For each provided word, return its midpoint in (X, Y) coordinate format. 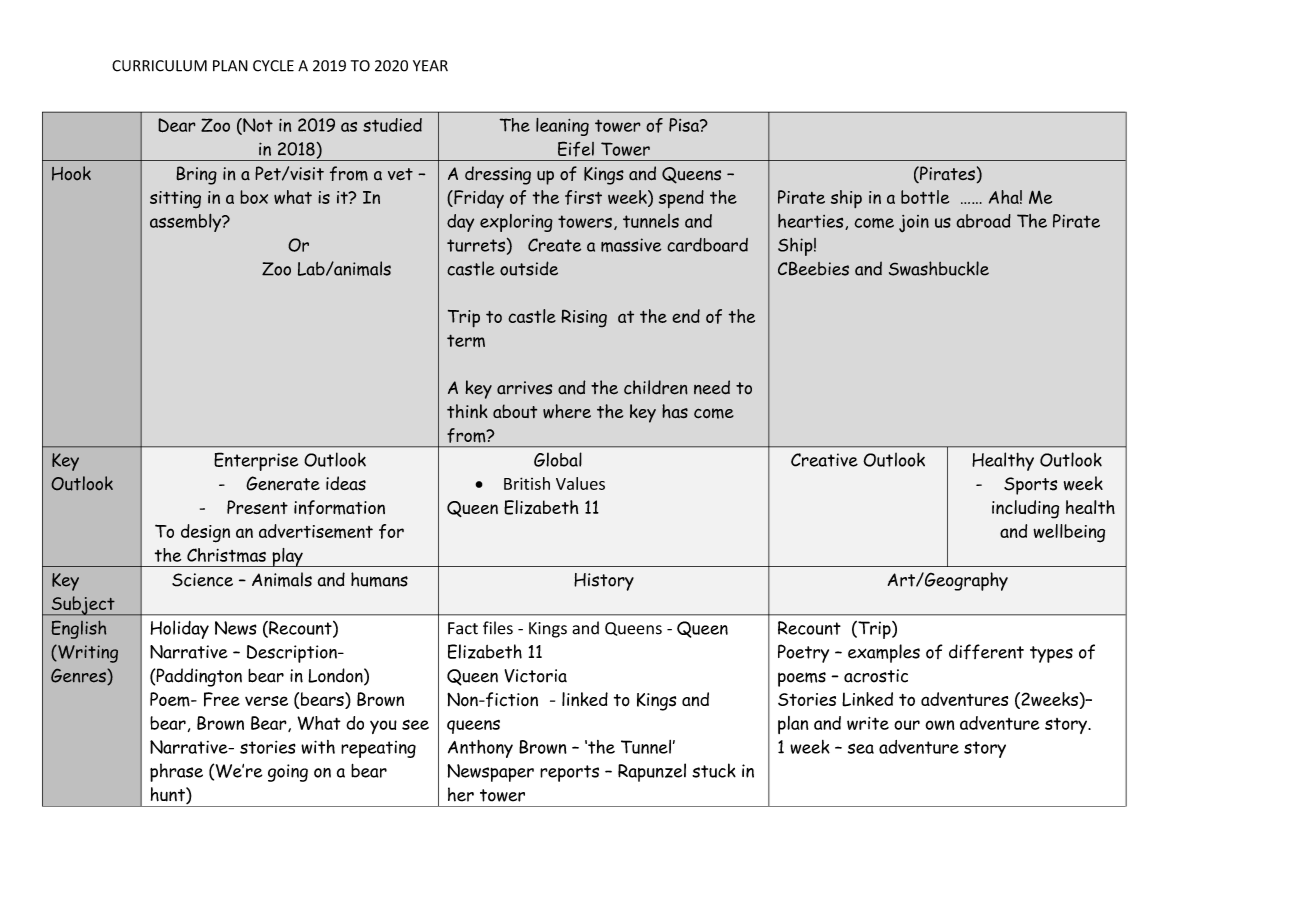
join (914, 224)
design (205, 533)
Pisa (685, 125)
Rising (584, 318)
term (466, 340)
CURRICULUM (159, 66)
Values (580, 483)
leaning (562, 127)
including (1025, 509)
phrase (176, 772)
